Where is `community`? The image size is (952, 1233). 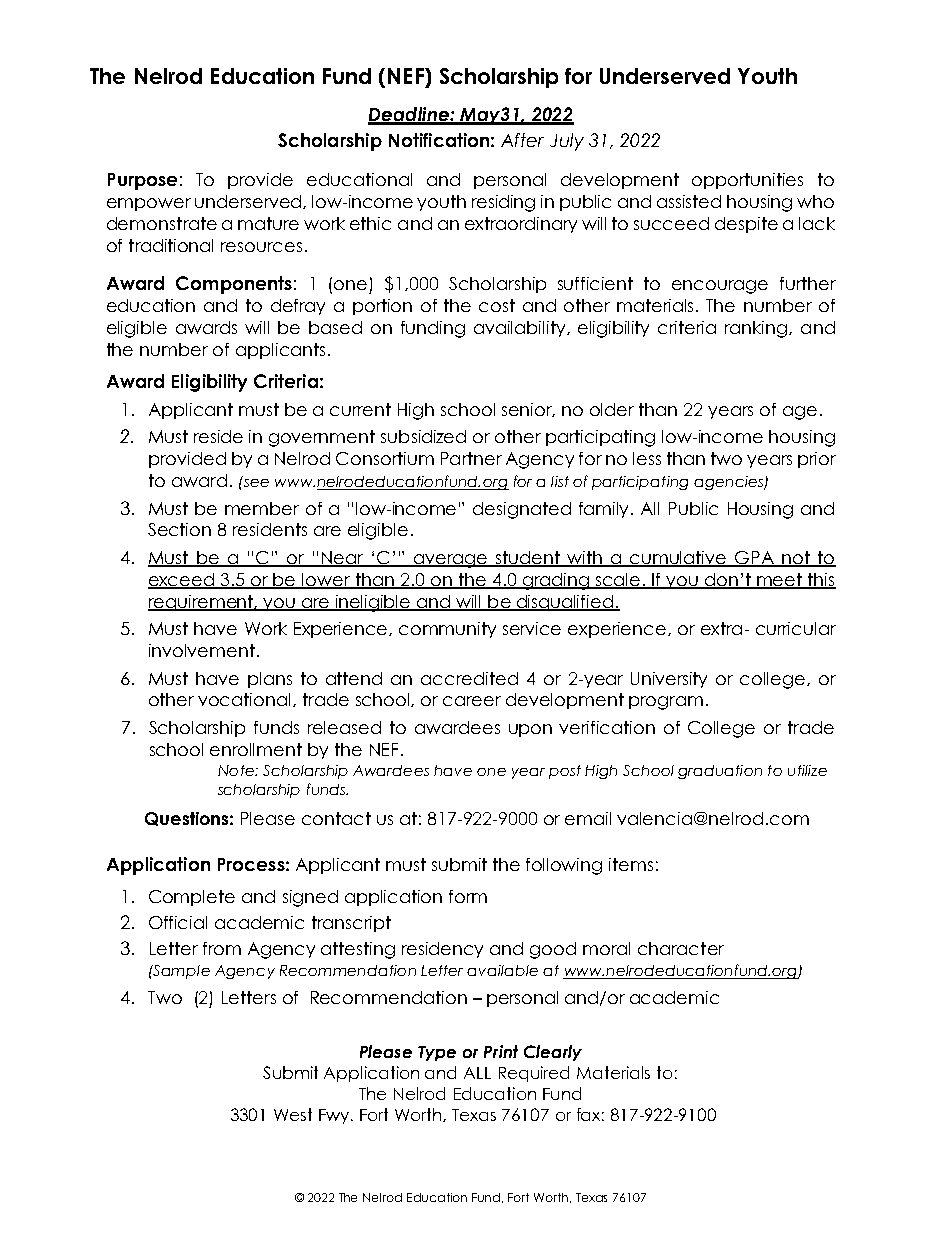
community is located at coordinates (447, 630).
